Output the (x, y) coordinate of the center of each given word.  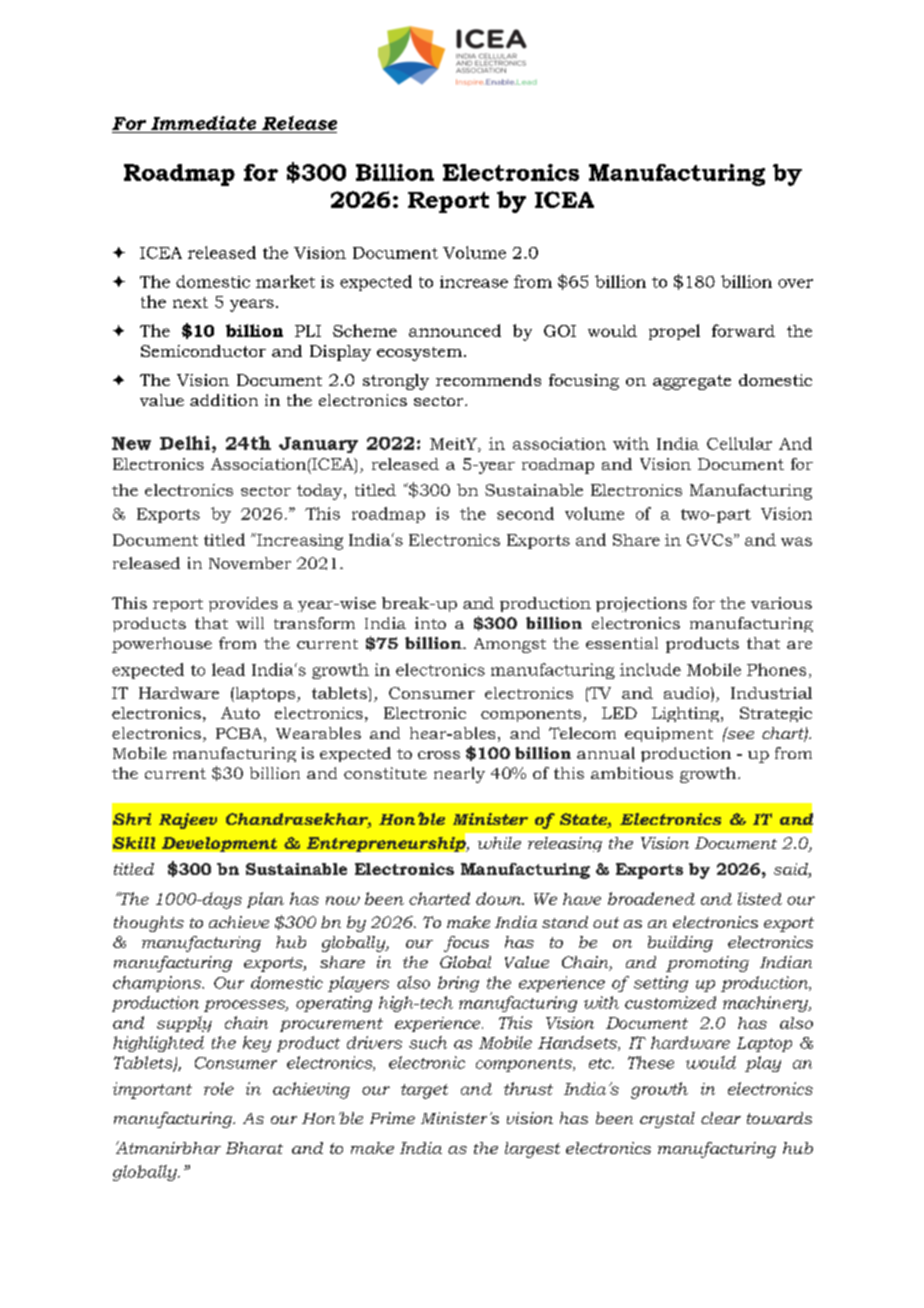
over (795, 283)
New (131, 443)
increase (474, 282)
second (525, 513)
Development (219, 844)
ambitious (632, 773)
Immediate (203, 123)
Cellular (739, 443)
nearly (459, 775)
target (424, 1091)
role (219, 1088)
